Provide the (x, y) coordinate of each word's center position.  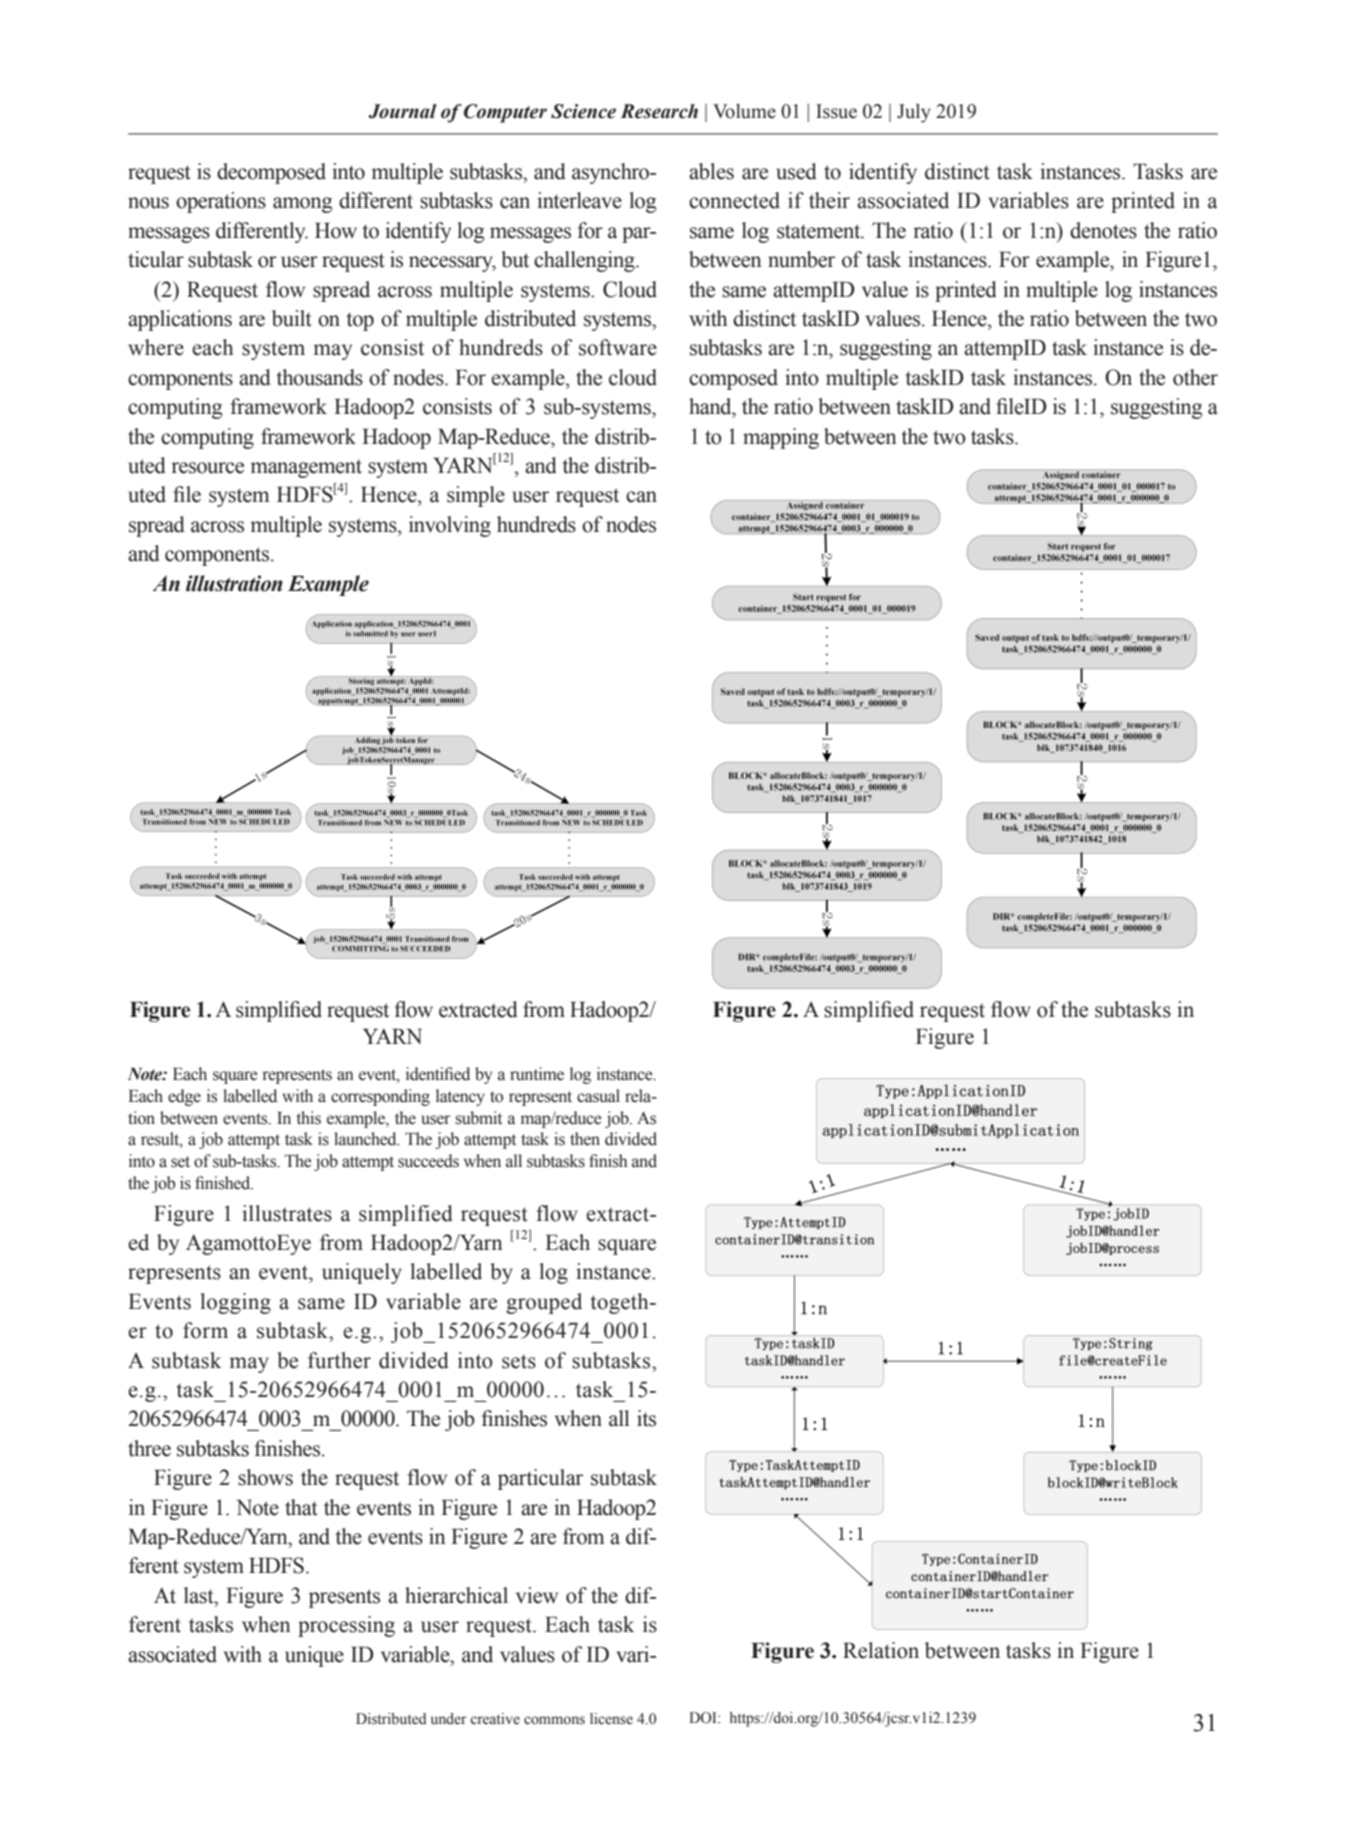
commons (554, 1720)
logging (235, 1303)
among (302, 205)
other (1195, 377)
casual (598, 1096)
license (611, 1719)
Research (659, 111)
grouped (544, 1303)
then (585, 1139)
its (646, 1418)
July (914, 113)
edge (184, 1097)
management (306, 468)
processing (346, 1626)
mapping (781, 438)
